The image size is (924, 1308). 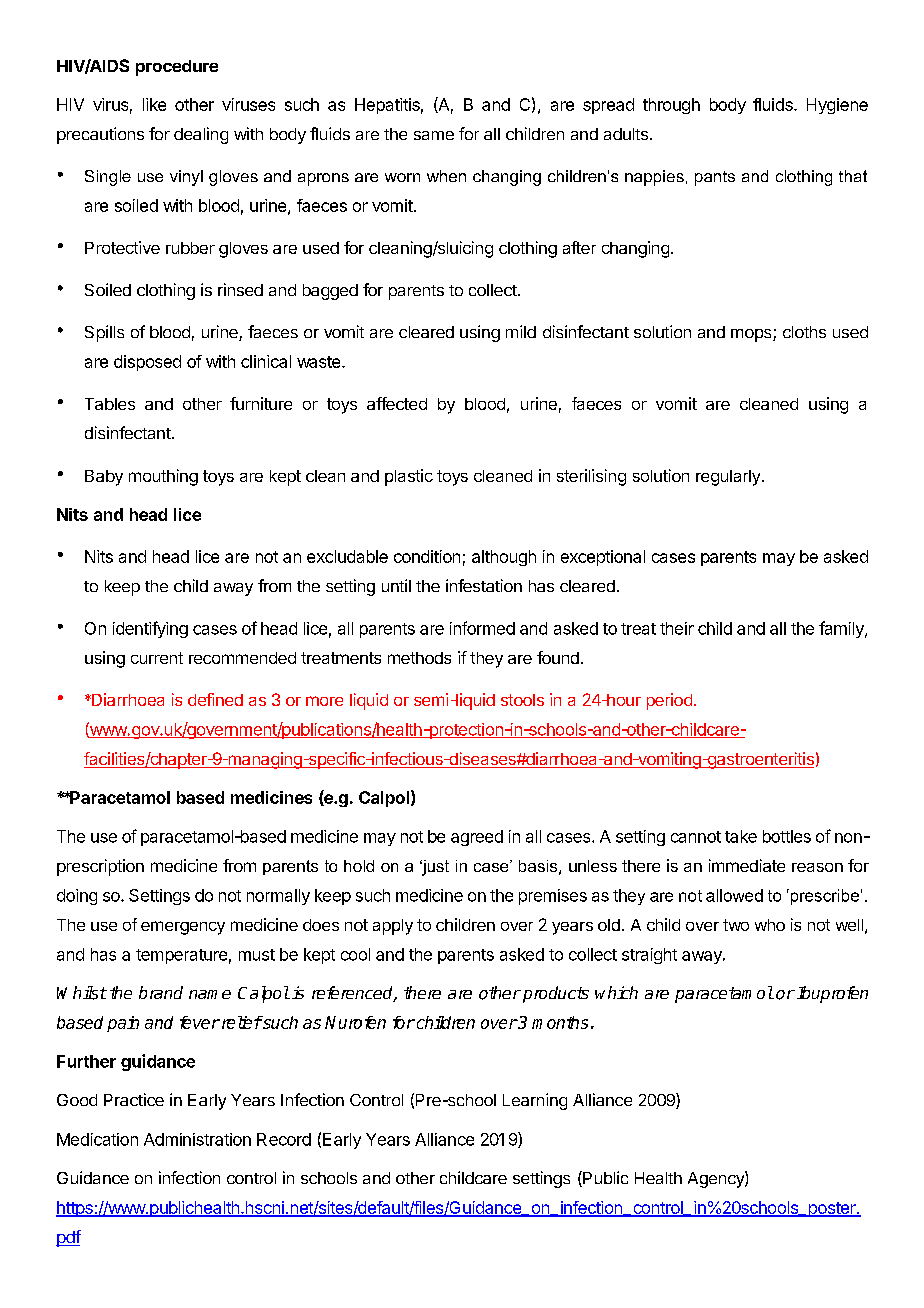 What do you see at coordinates (409, 477) in the screenshot?
I see `plastic` at bounding box center [409, 477].
